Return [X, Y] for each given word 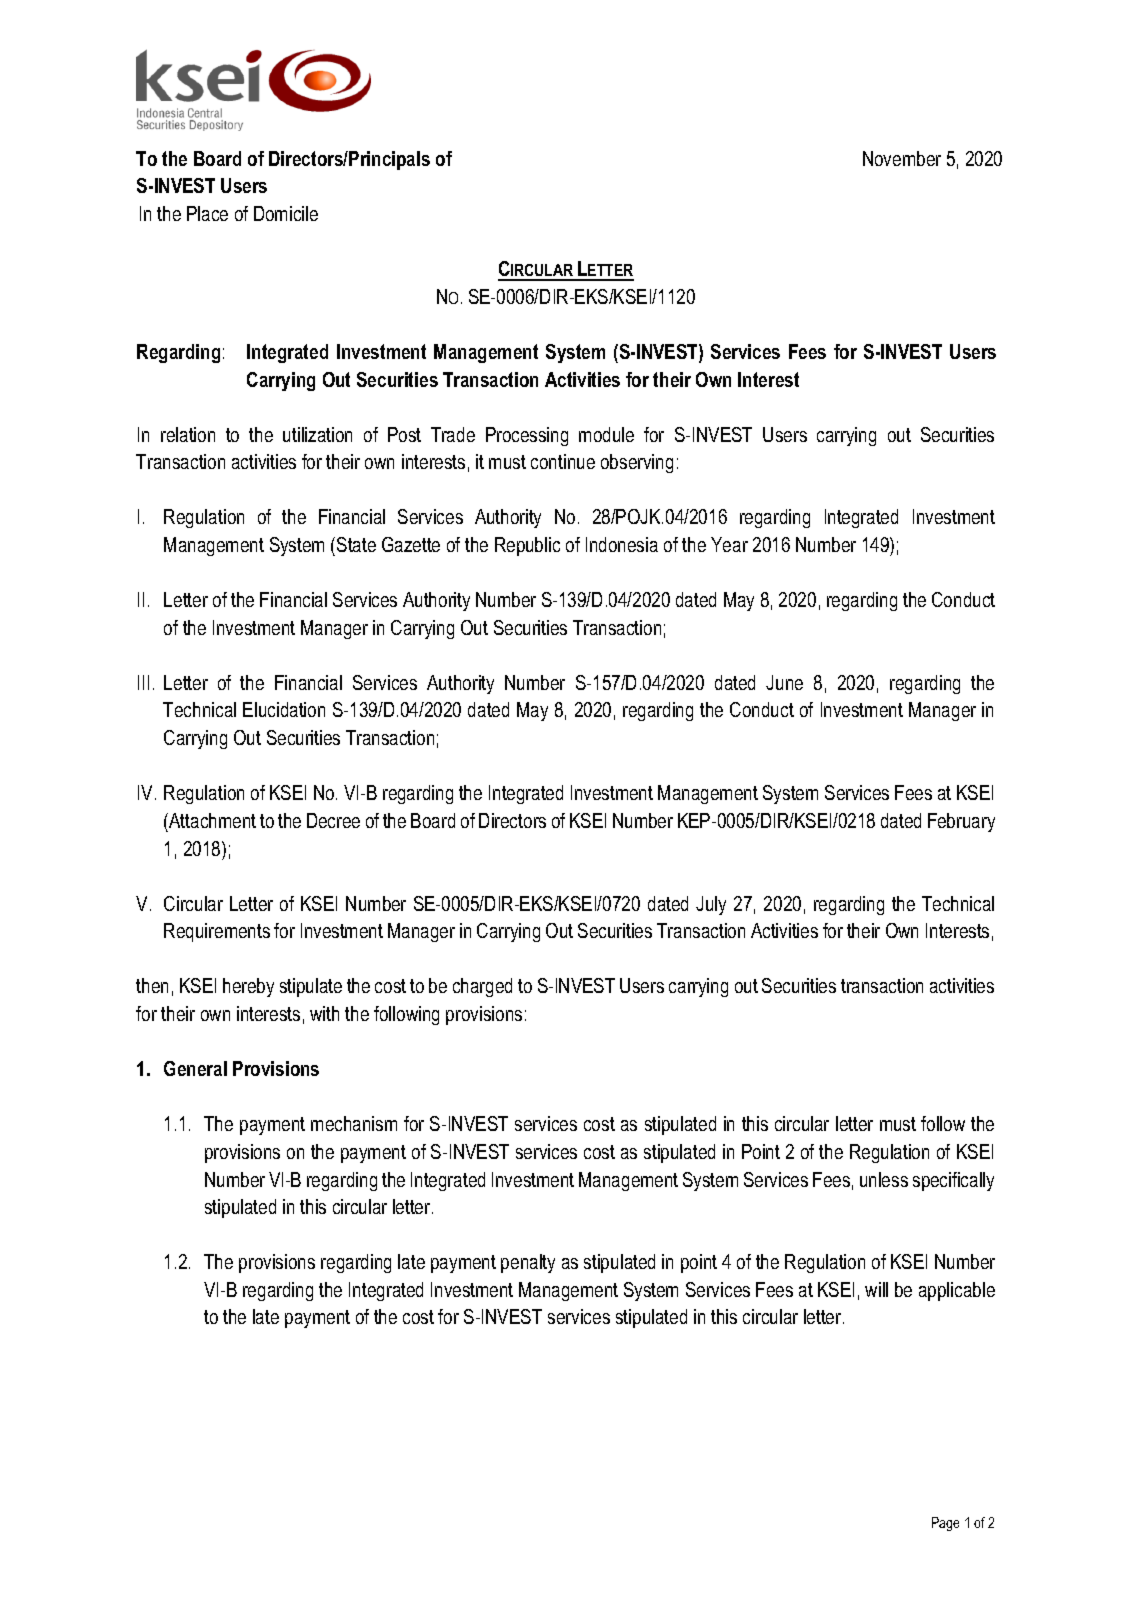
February [961, 822]
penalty [528, 1263]
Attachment [211, 820]
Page [945, 1524]
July [711, 905]
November [902, 158]
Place [207, 213]
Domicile [286, 213]
